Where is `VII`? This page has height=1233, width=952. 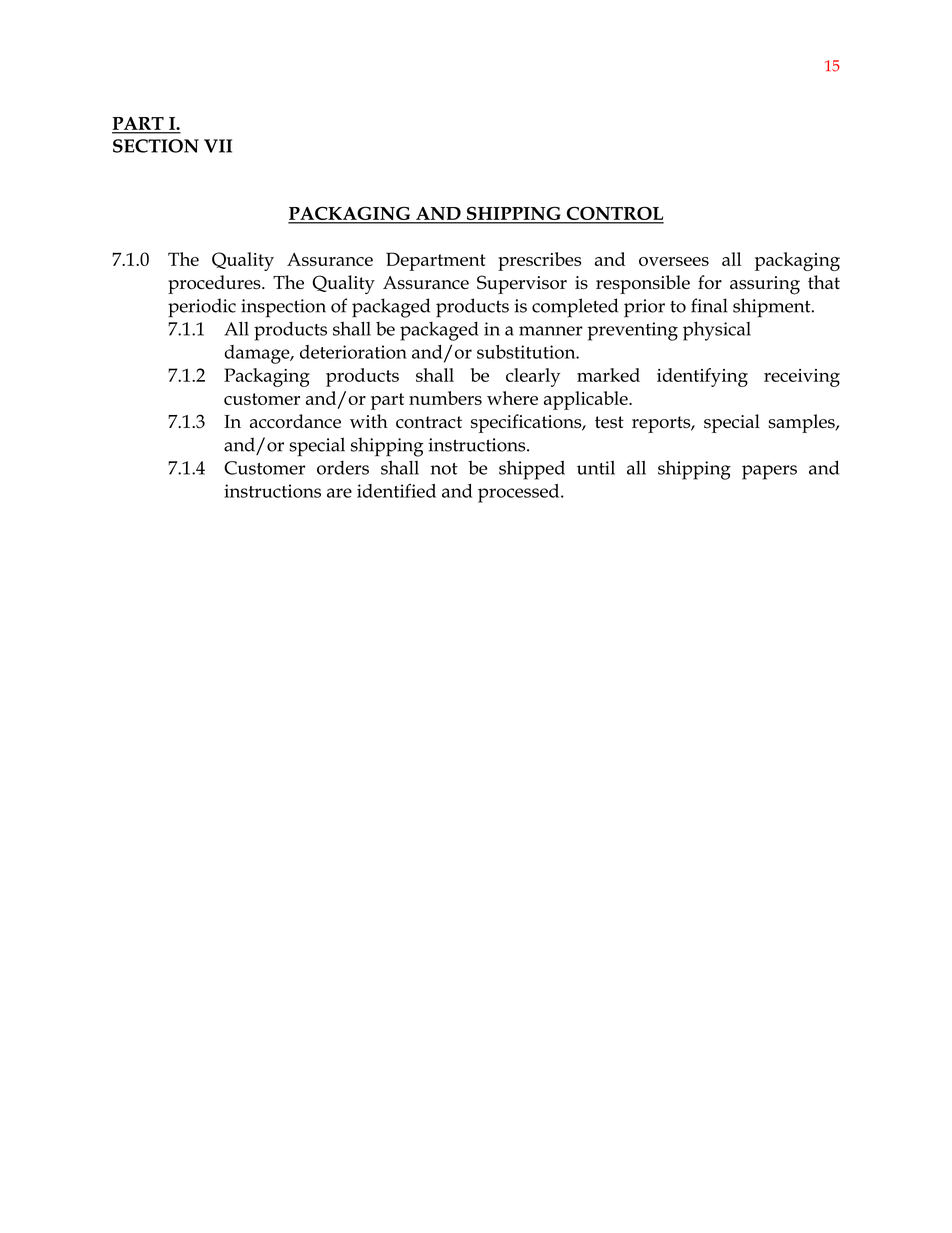
VII is located at coordinates (218, 146).
